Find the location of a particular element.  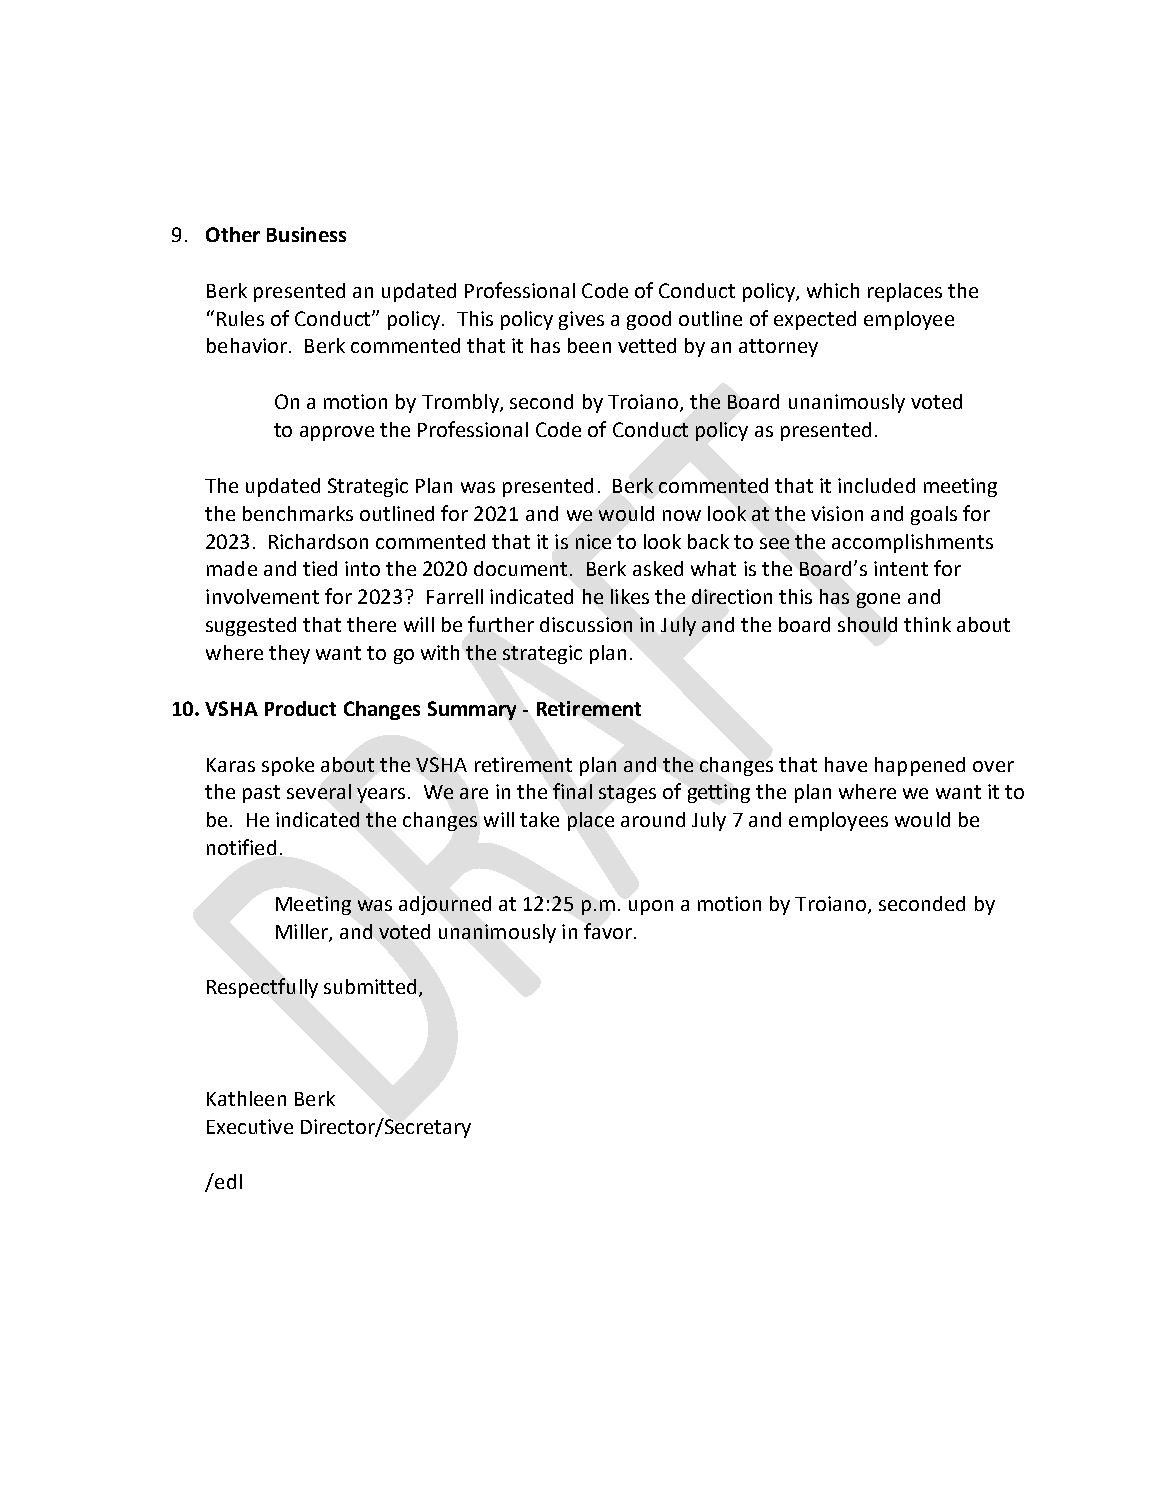

Product is located at coordinates (300, 708).
